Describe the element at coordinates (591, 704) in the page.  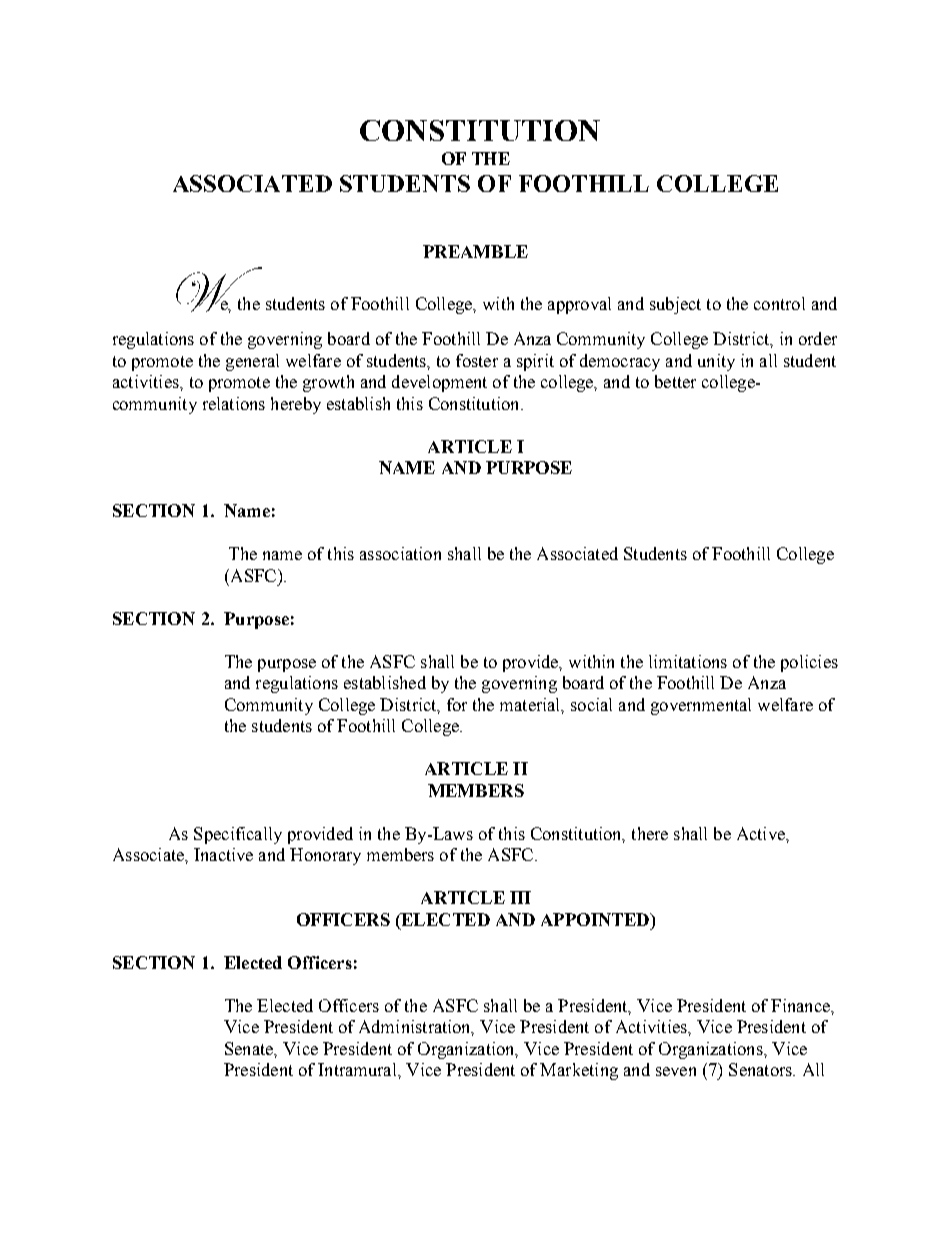
I see `social` at that location.
